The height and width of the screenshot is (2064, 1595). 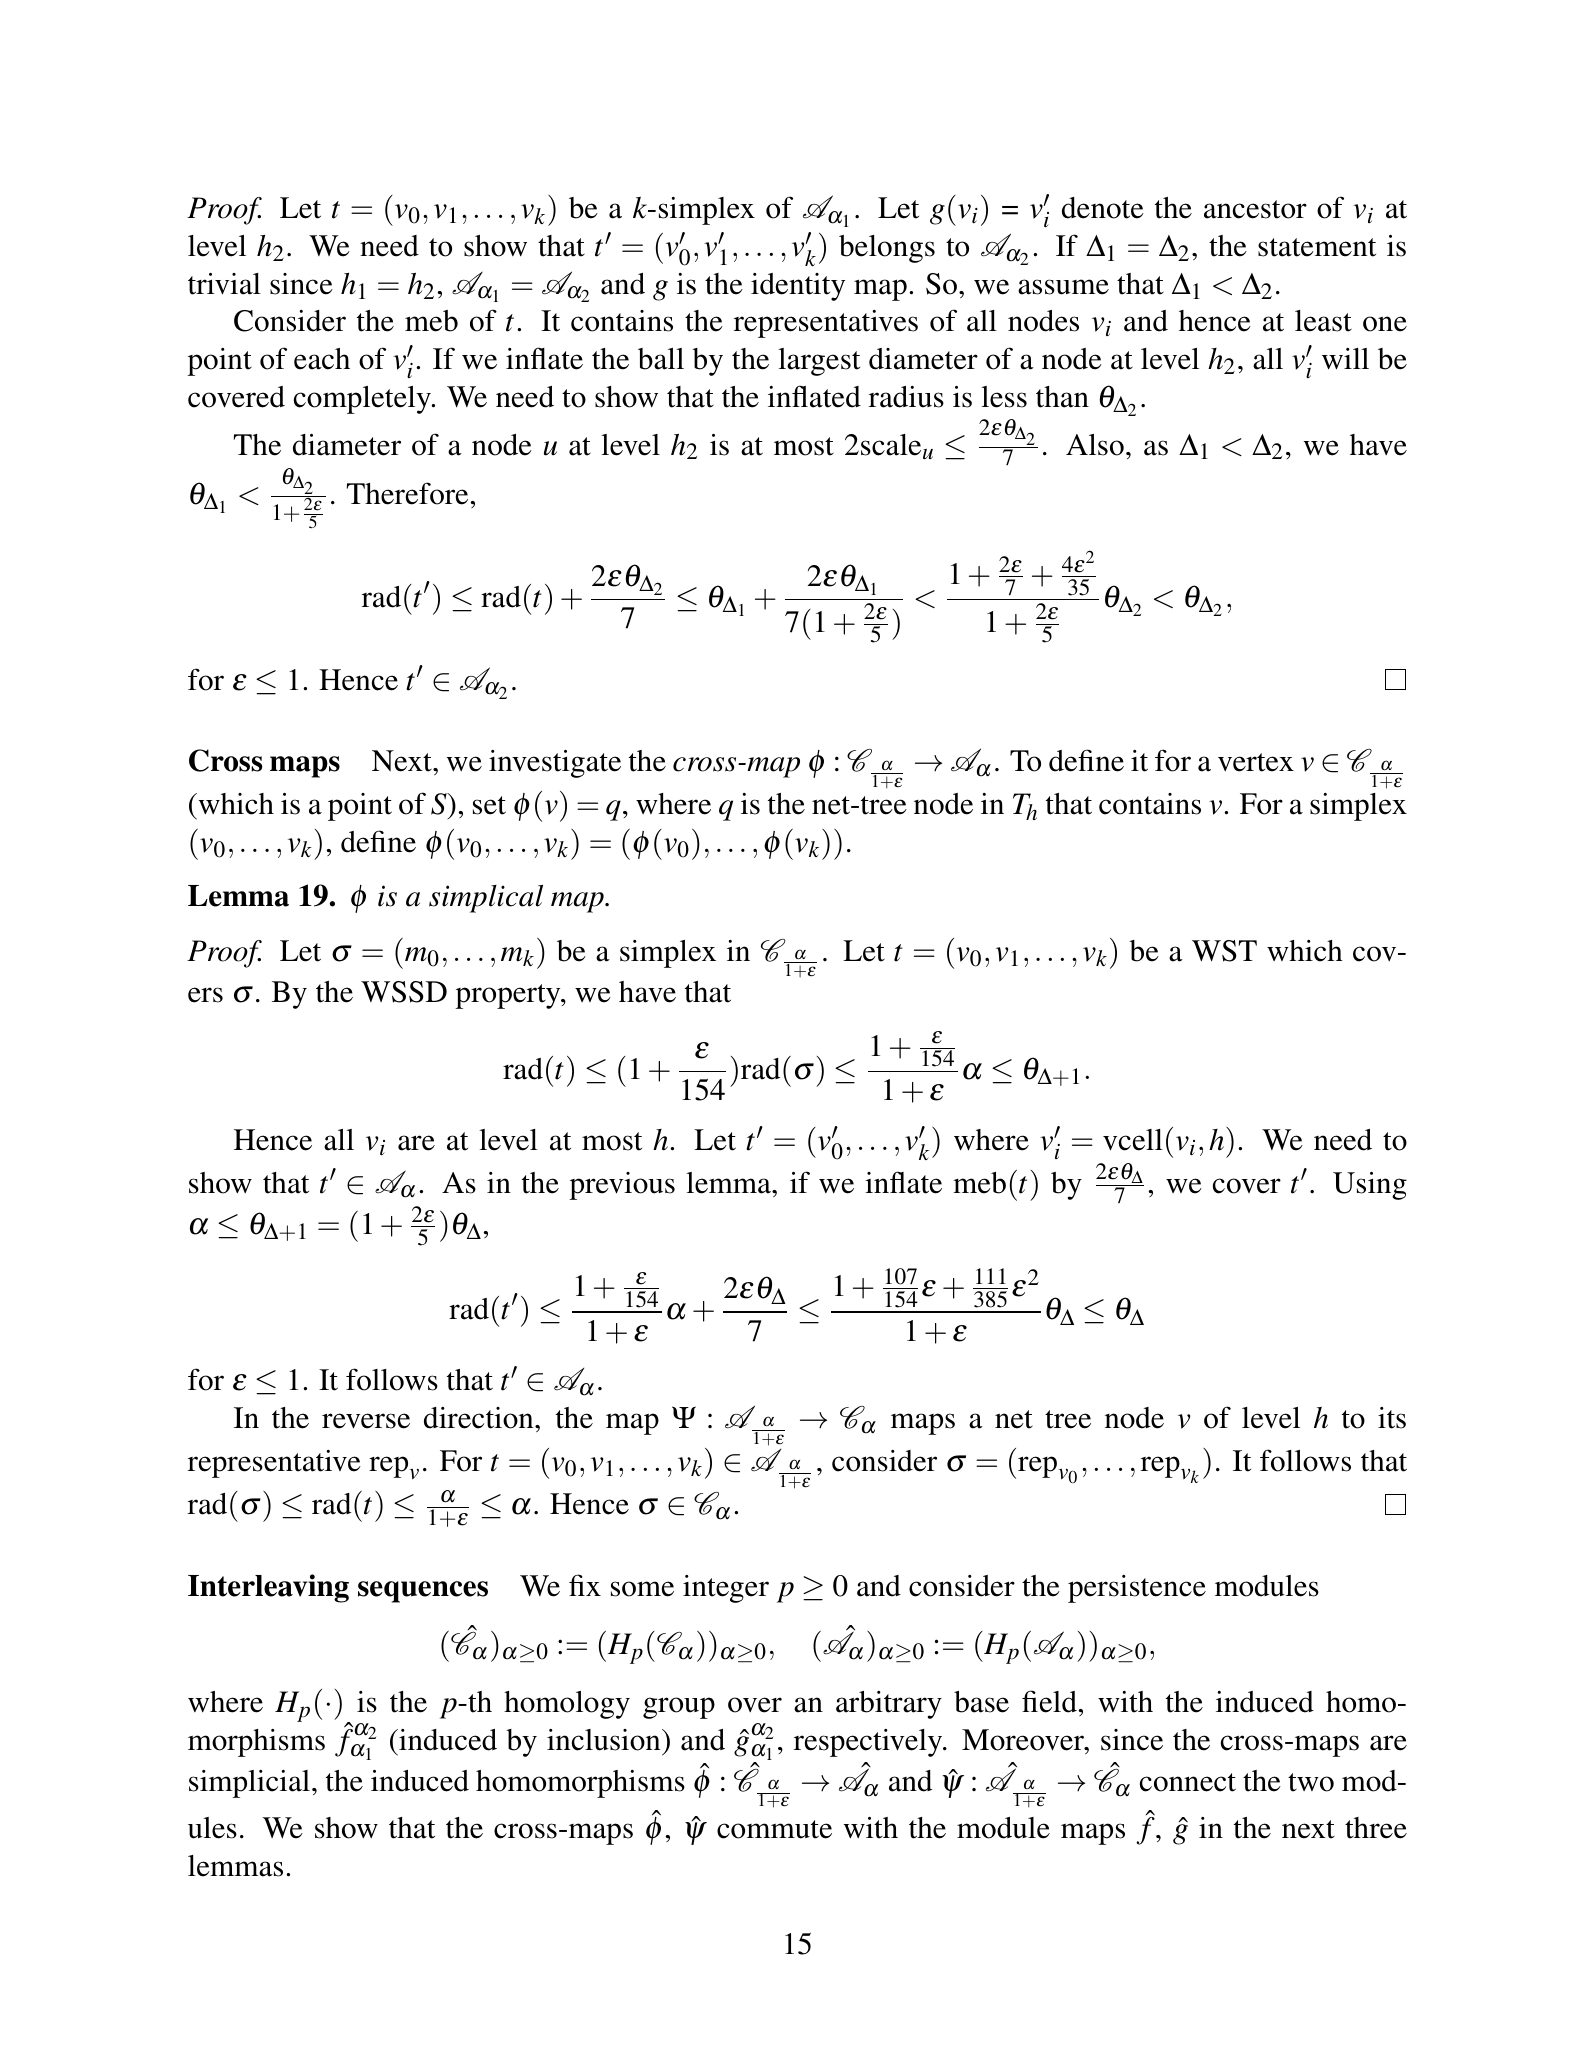 I want to click on integer, so click(x=726, y=1589).
